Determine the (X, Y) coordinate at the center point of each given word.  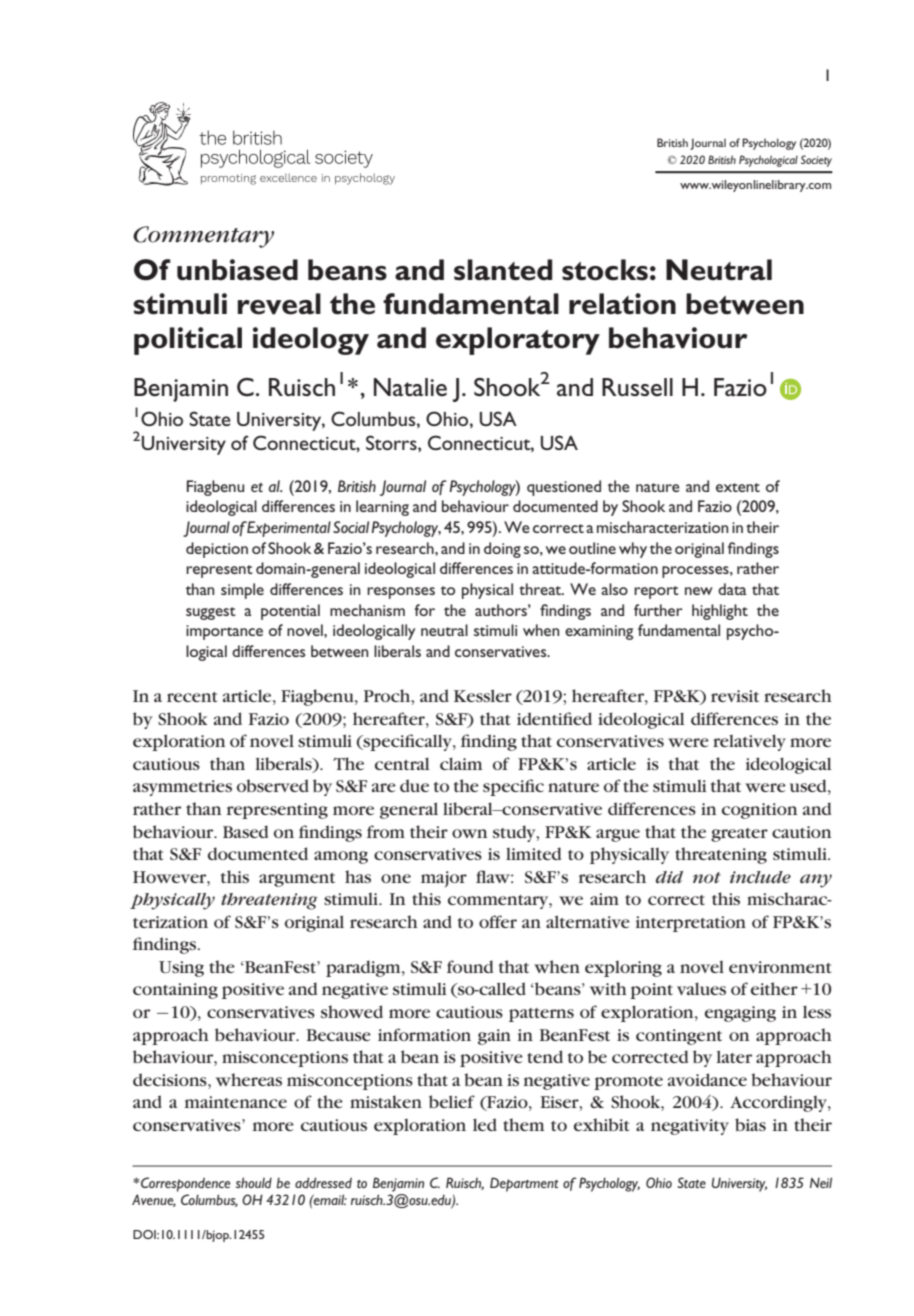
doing (502, 550)
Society (816, 161)
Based (245, 831)
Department (524, 1184)
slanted (503, 270)
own (469, 833)
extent (738, 487)
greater (739, 835)
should (254, 1182)
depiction (217, 550)
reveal (279, 304)
